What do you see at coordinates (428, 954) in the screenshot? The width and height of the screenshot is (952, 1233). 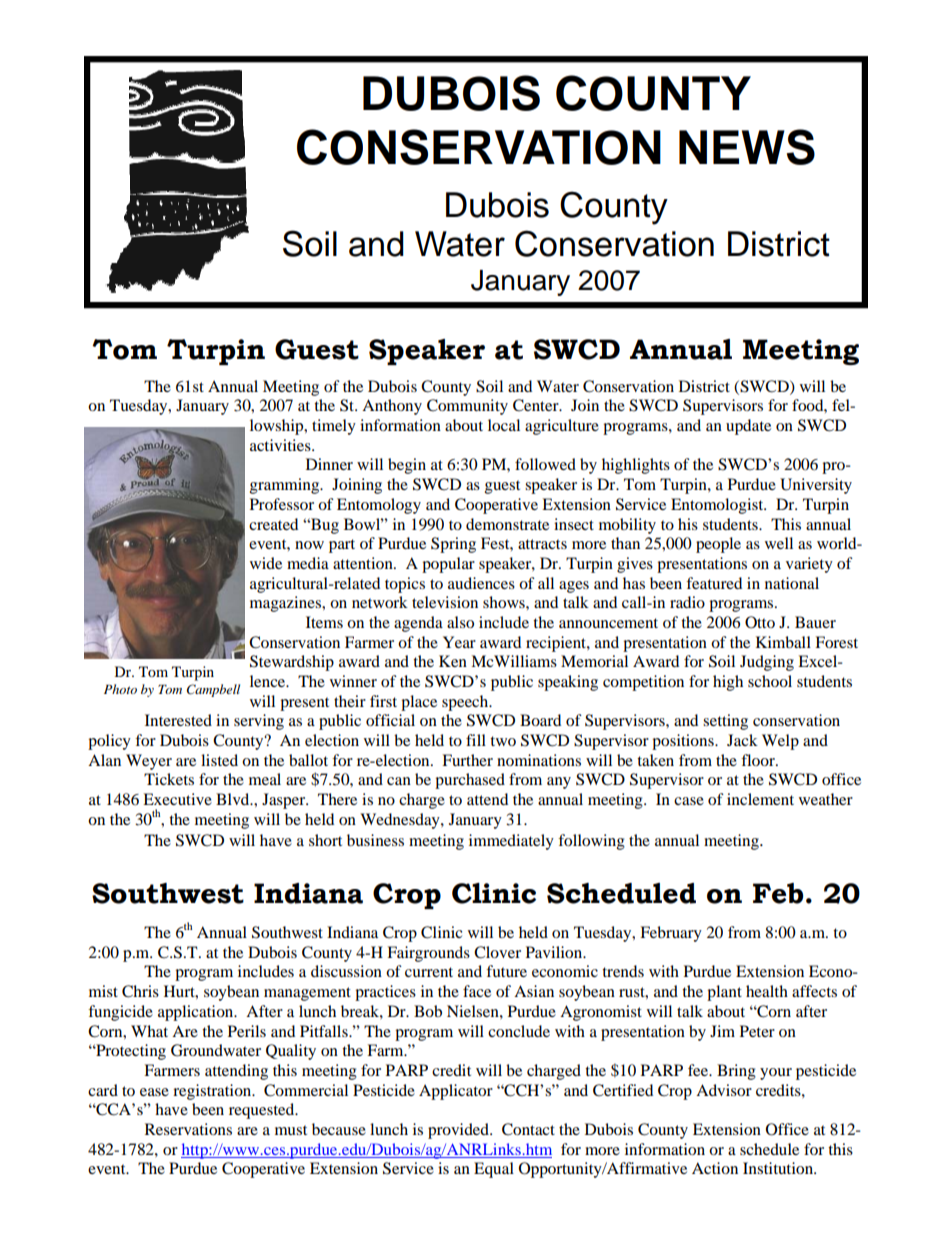 I see `Fairgrounds` at bounding box center [428, 954].
